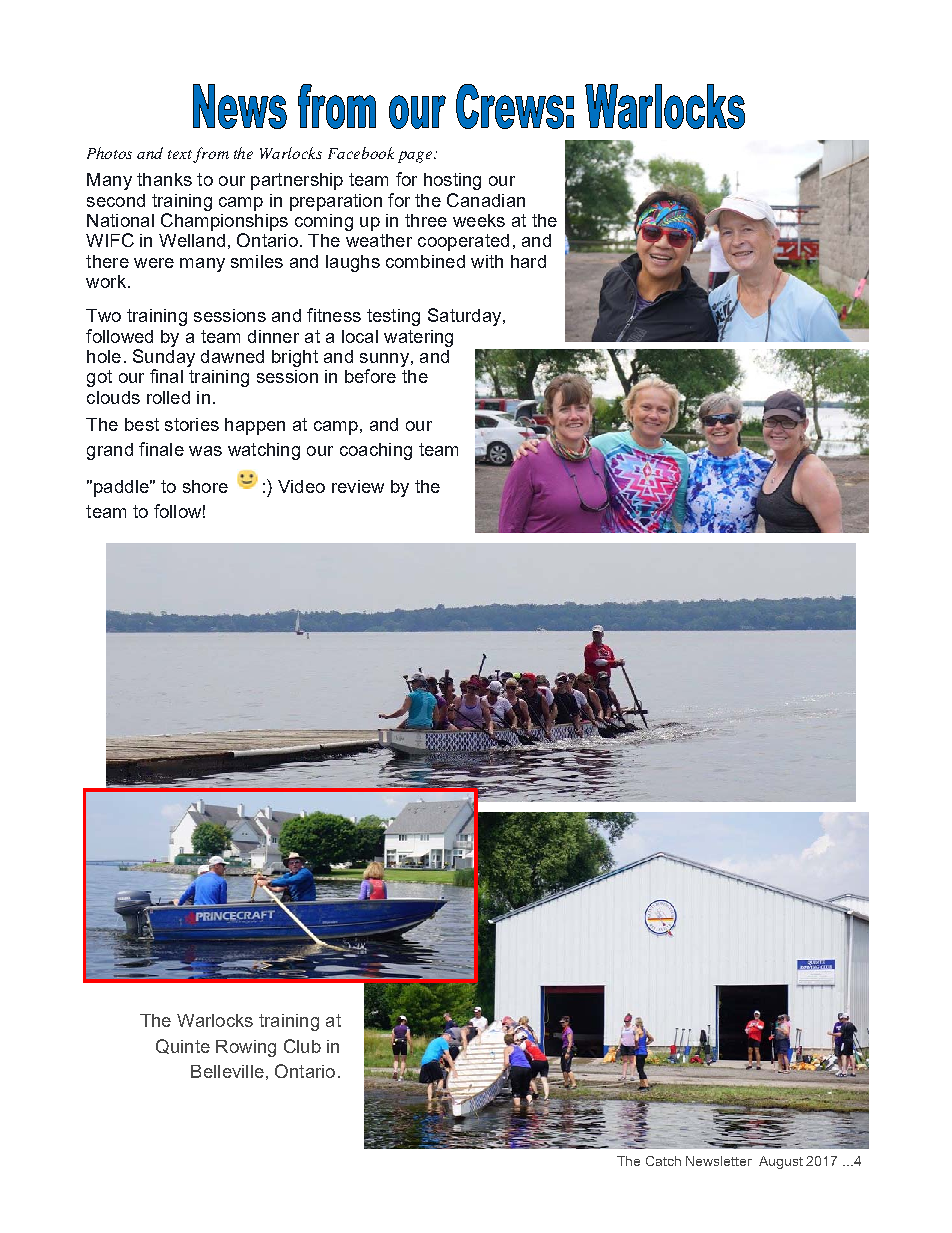 The image size is (952, 1233). What do you see at coordinates (227, 1071) in the document?
I see `Belleville` at bounding box center [227, 1071].
